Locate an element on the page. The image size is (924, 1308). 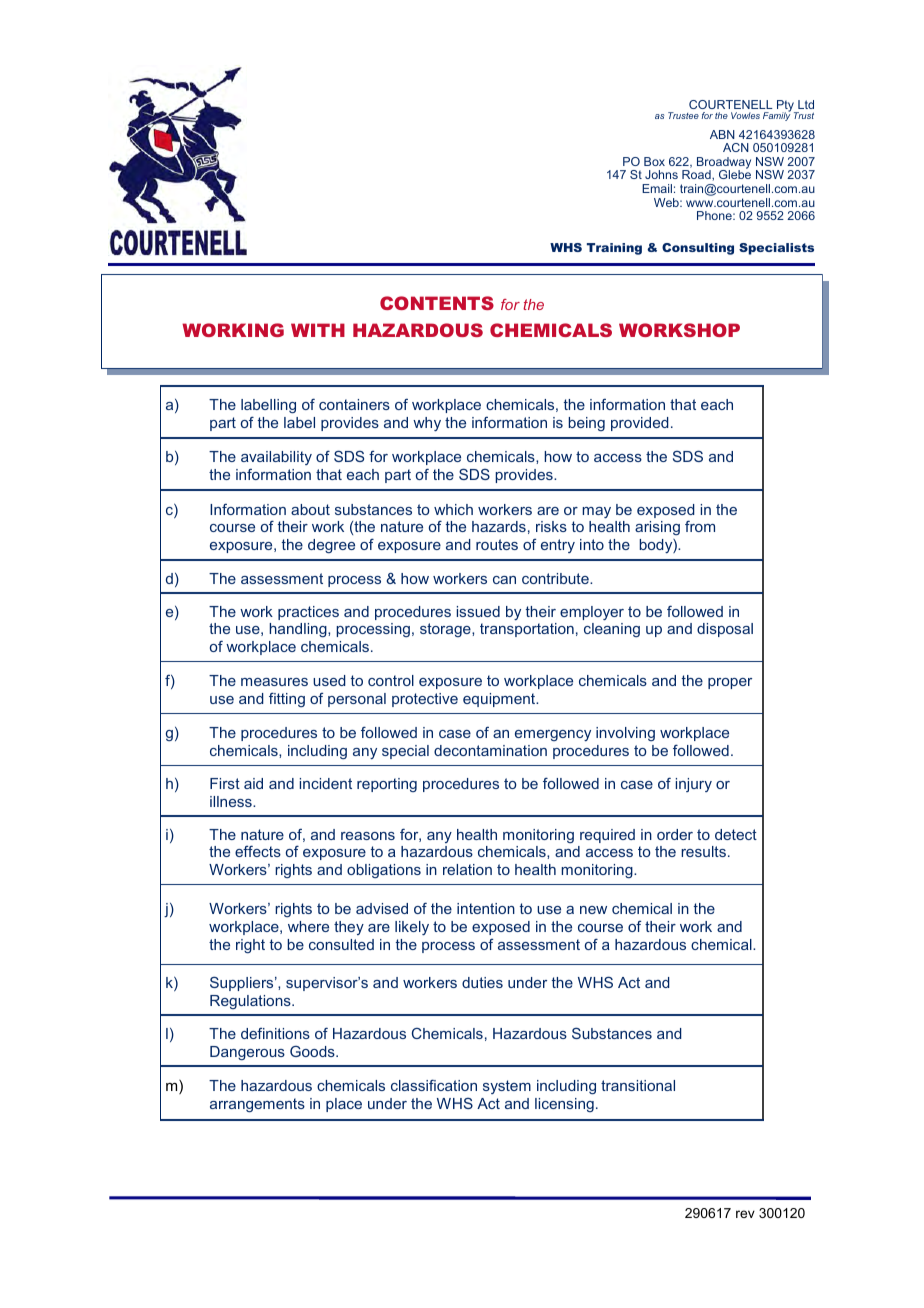
being is located at coordinates (586, 424).
